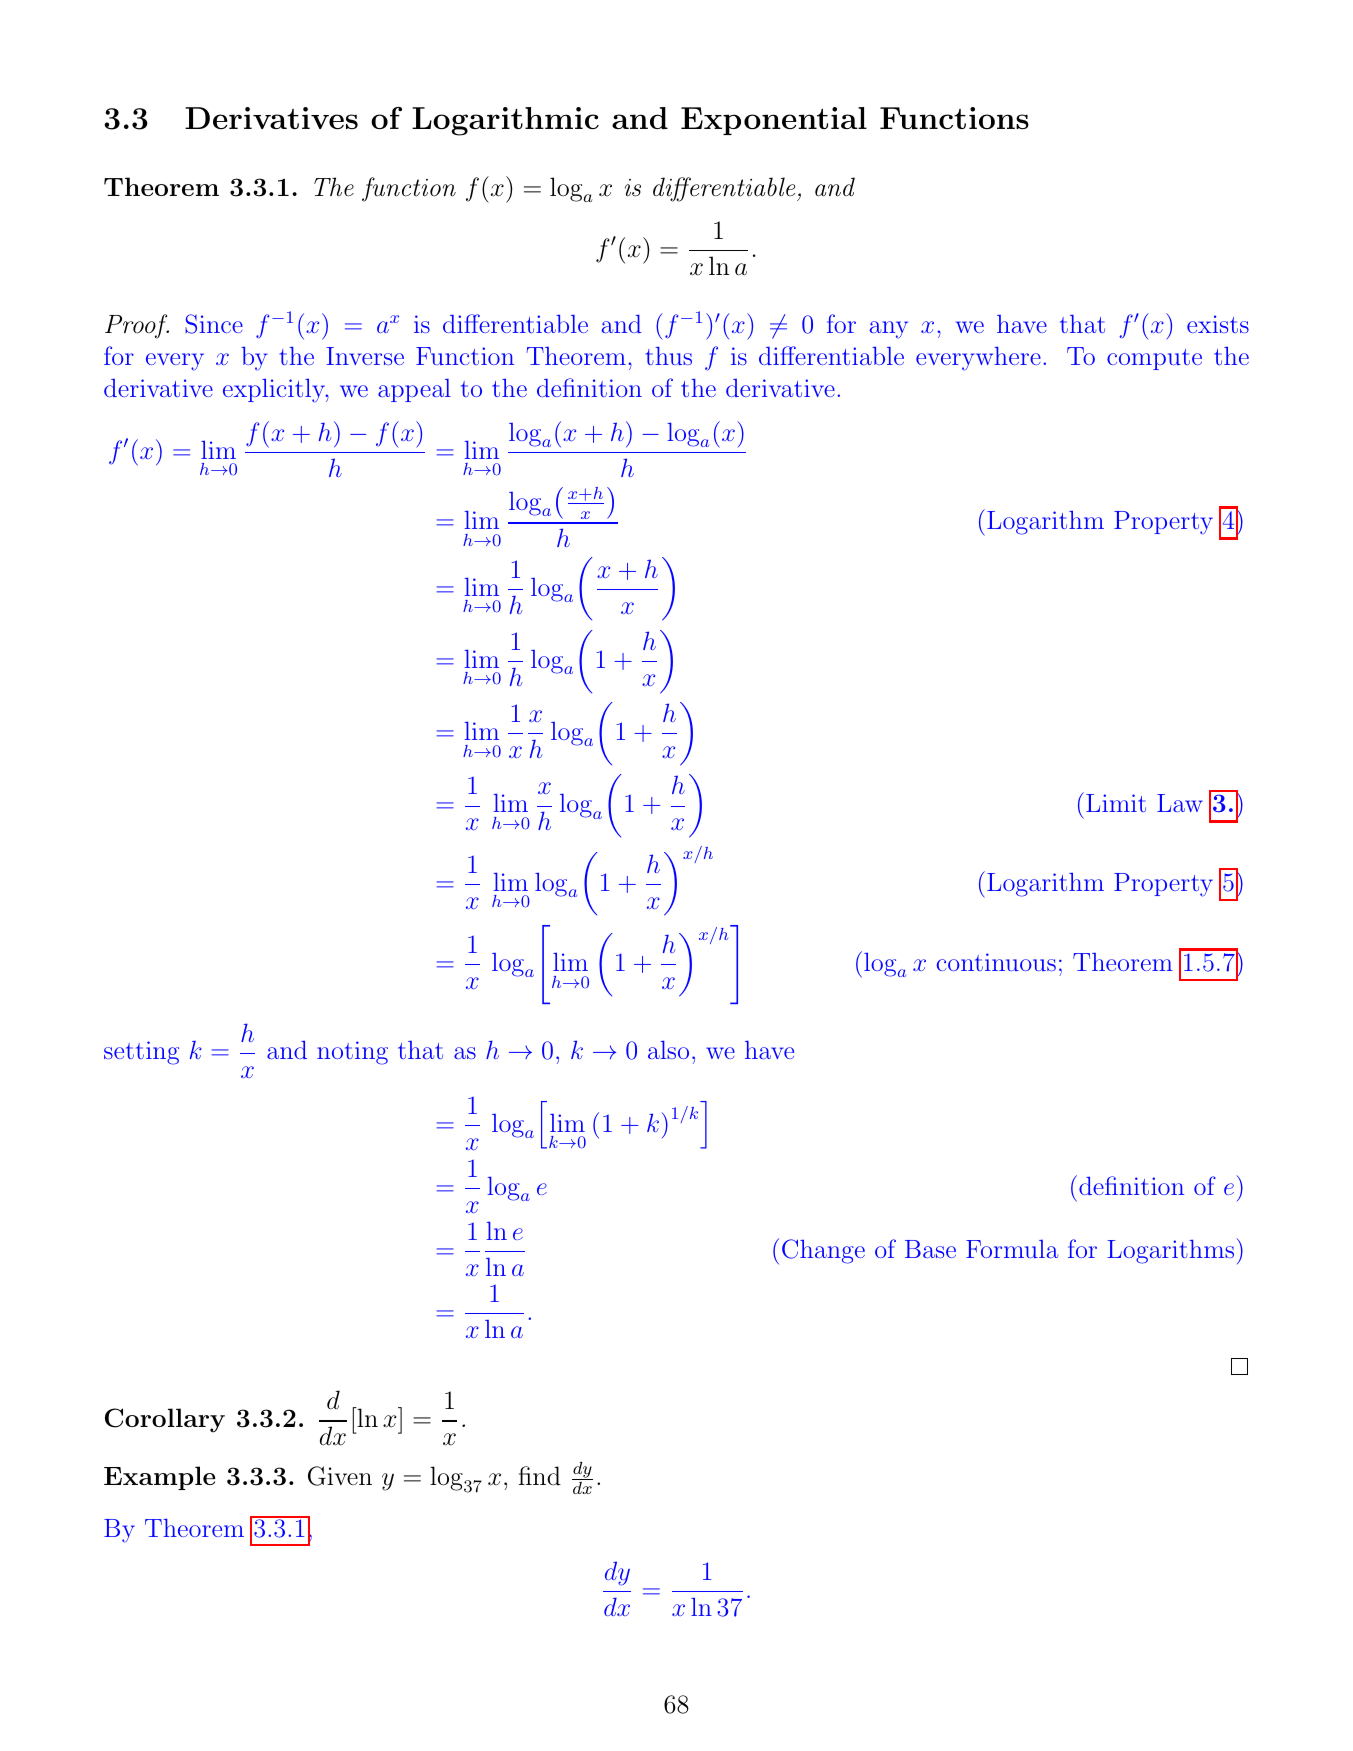 The height and width of the screenshot is (1751, 1353). What do you see at coordinates (774, 121) in the screenshot?
I see `Exponential` at bounding box center [774, 121].
